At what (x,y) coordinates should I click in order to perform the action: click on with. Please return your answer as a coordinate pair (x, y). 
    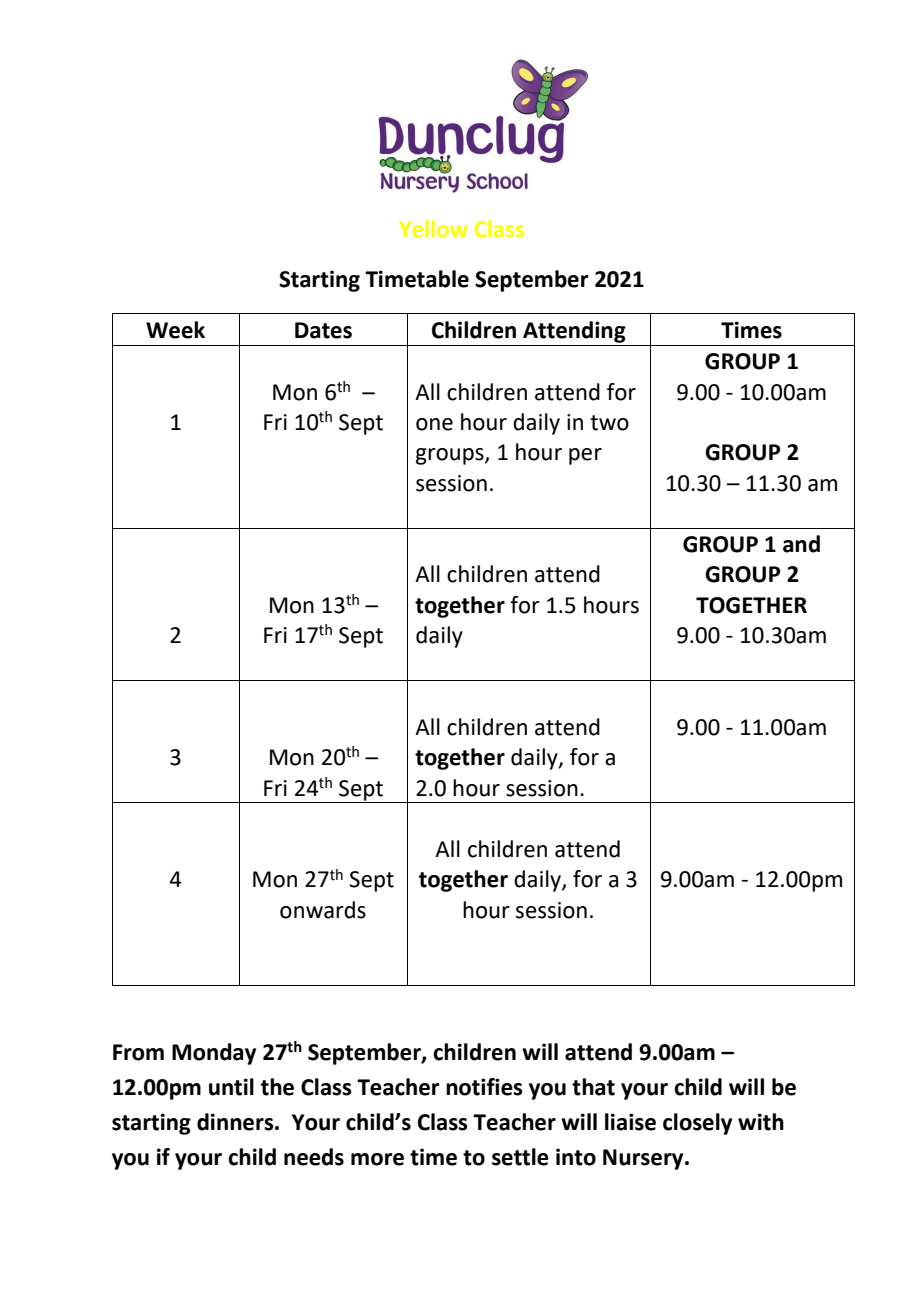
    Looking at the image, I should click on (761, 1122).
